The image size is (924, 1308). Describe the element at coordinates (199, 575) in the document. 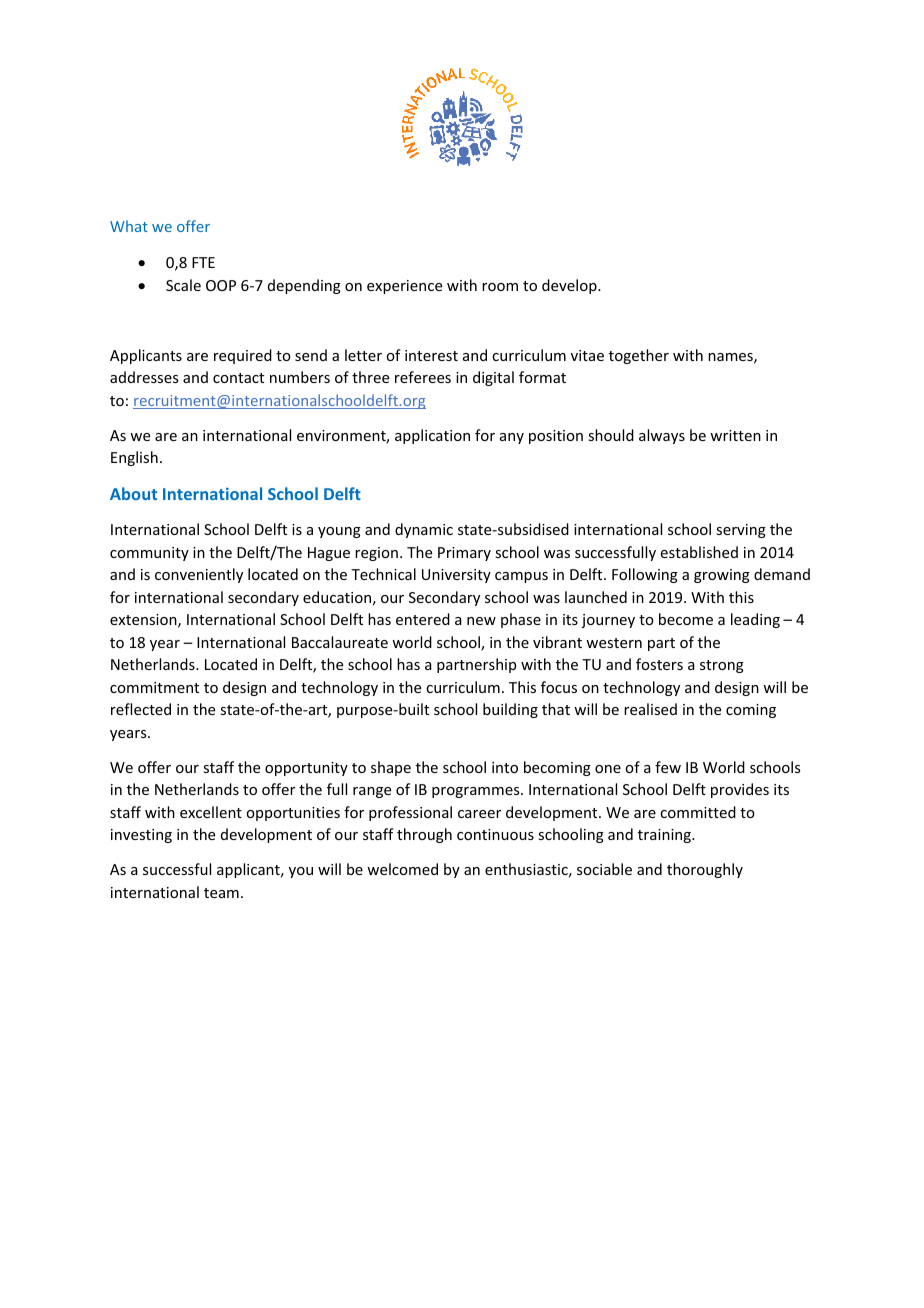

I see `conveniently` at that location.
